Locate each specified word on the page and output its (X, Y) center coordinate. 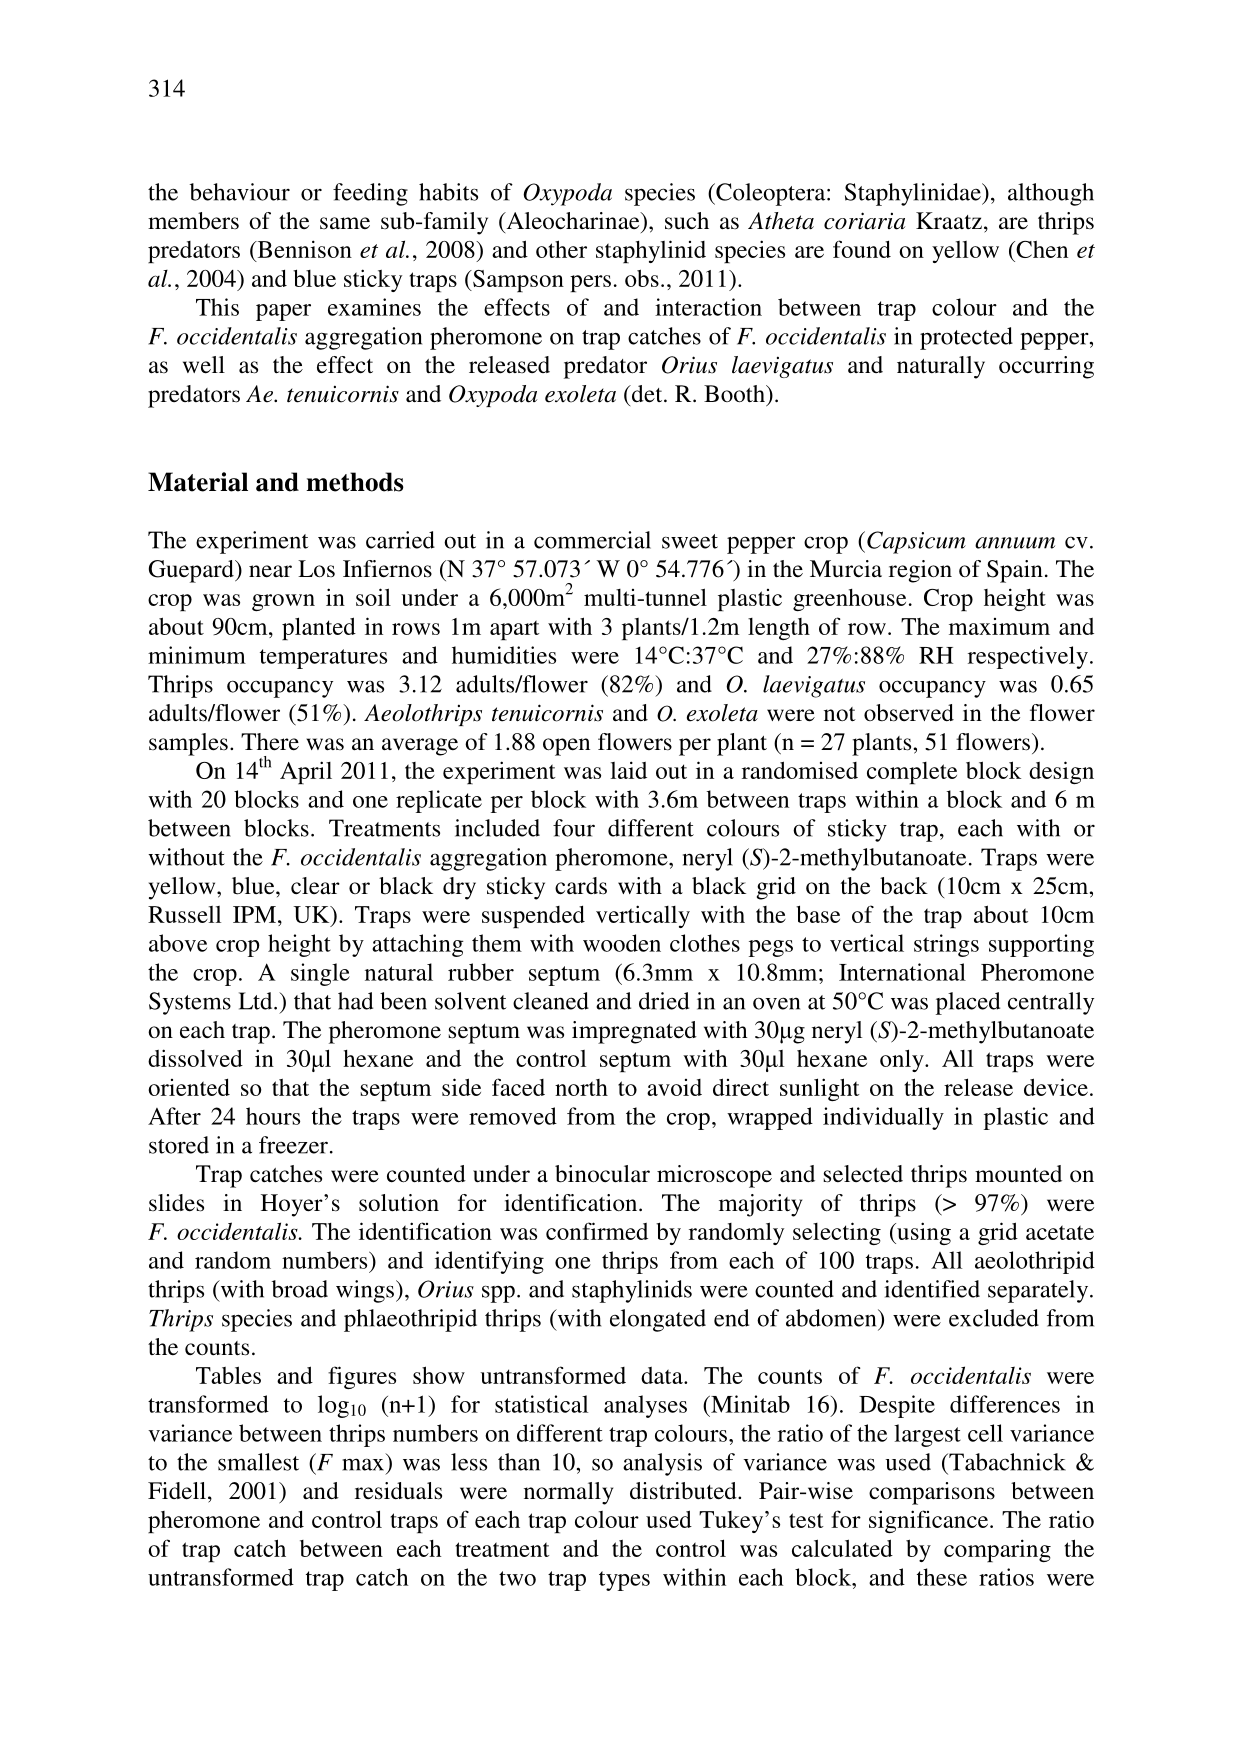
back (904, 886)
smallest (258, 1462)
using (923, 1233)
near (270, 571)
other (561, 249)
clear (315, 885)
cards (581, 886)
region (920, 571)
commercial (592, 540)
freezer (293, 1145)
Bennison (303, 250)
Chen (1041, 249)
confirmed (597, 1231)
